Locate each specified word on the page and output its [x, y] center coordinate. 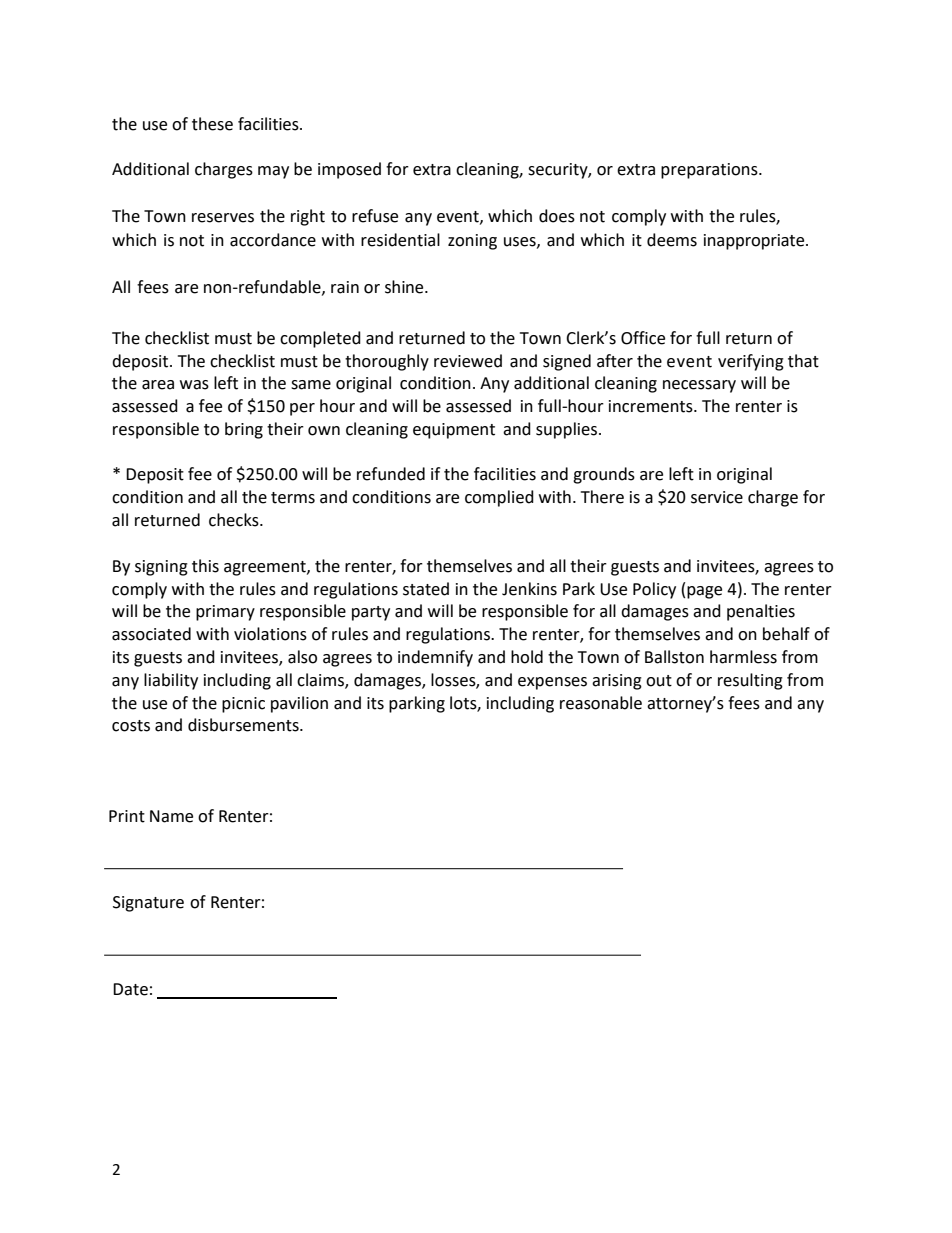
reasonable [601, 703]
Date [130, 989]
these [212, 124]
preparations [710, 171]
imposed [349, 170]
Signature [148, 904]
